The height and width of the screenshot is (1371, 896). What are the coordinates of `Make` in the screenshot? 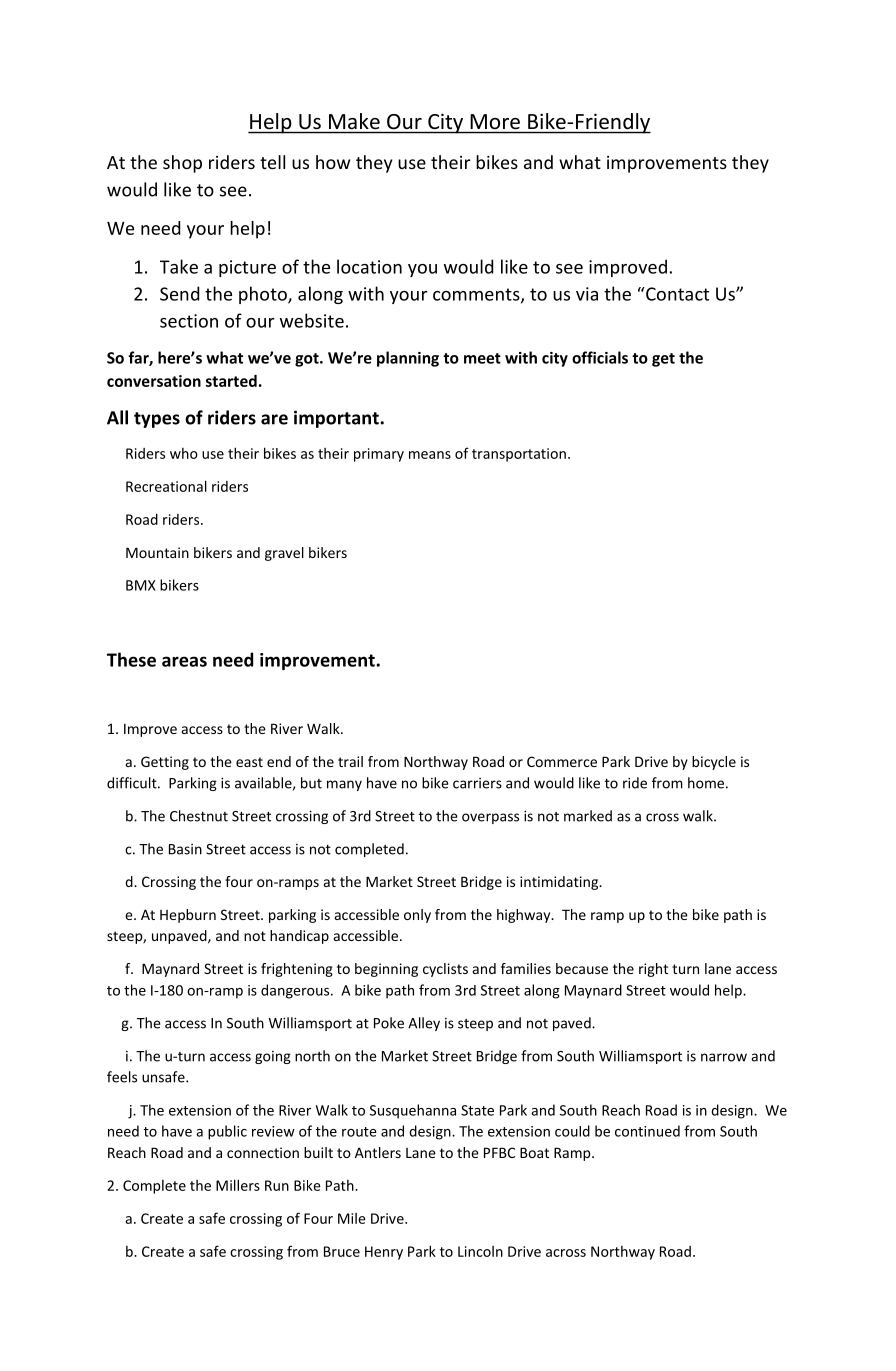 It's located at (354, 121).
